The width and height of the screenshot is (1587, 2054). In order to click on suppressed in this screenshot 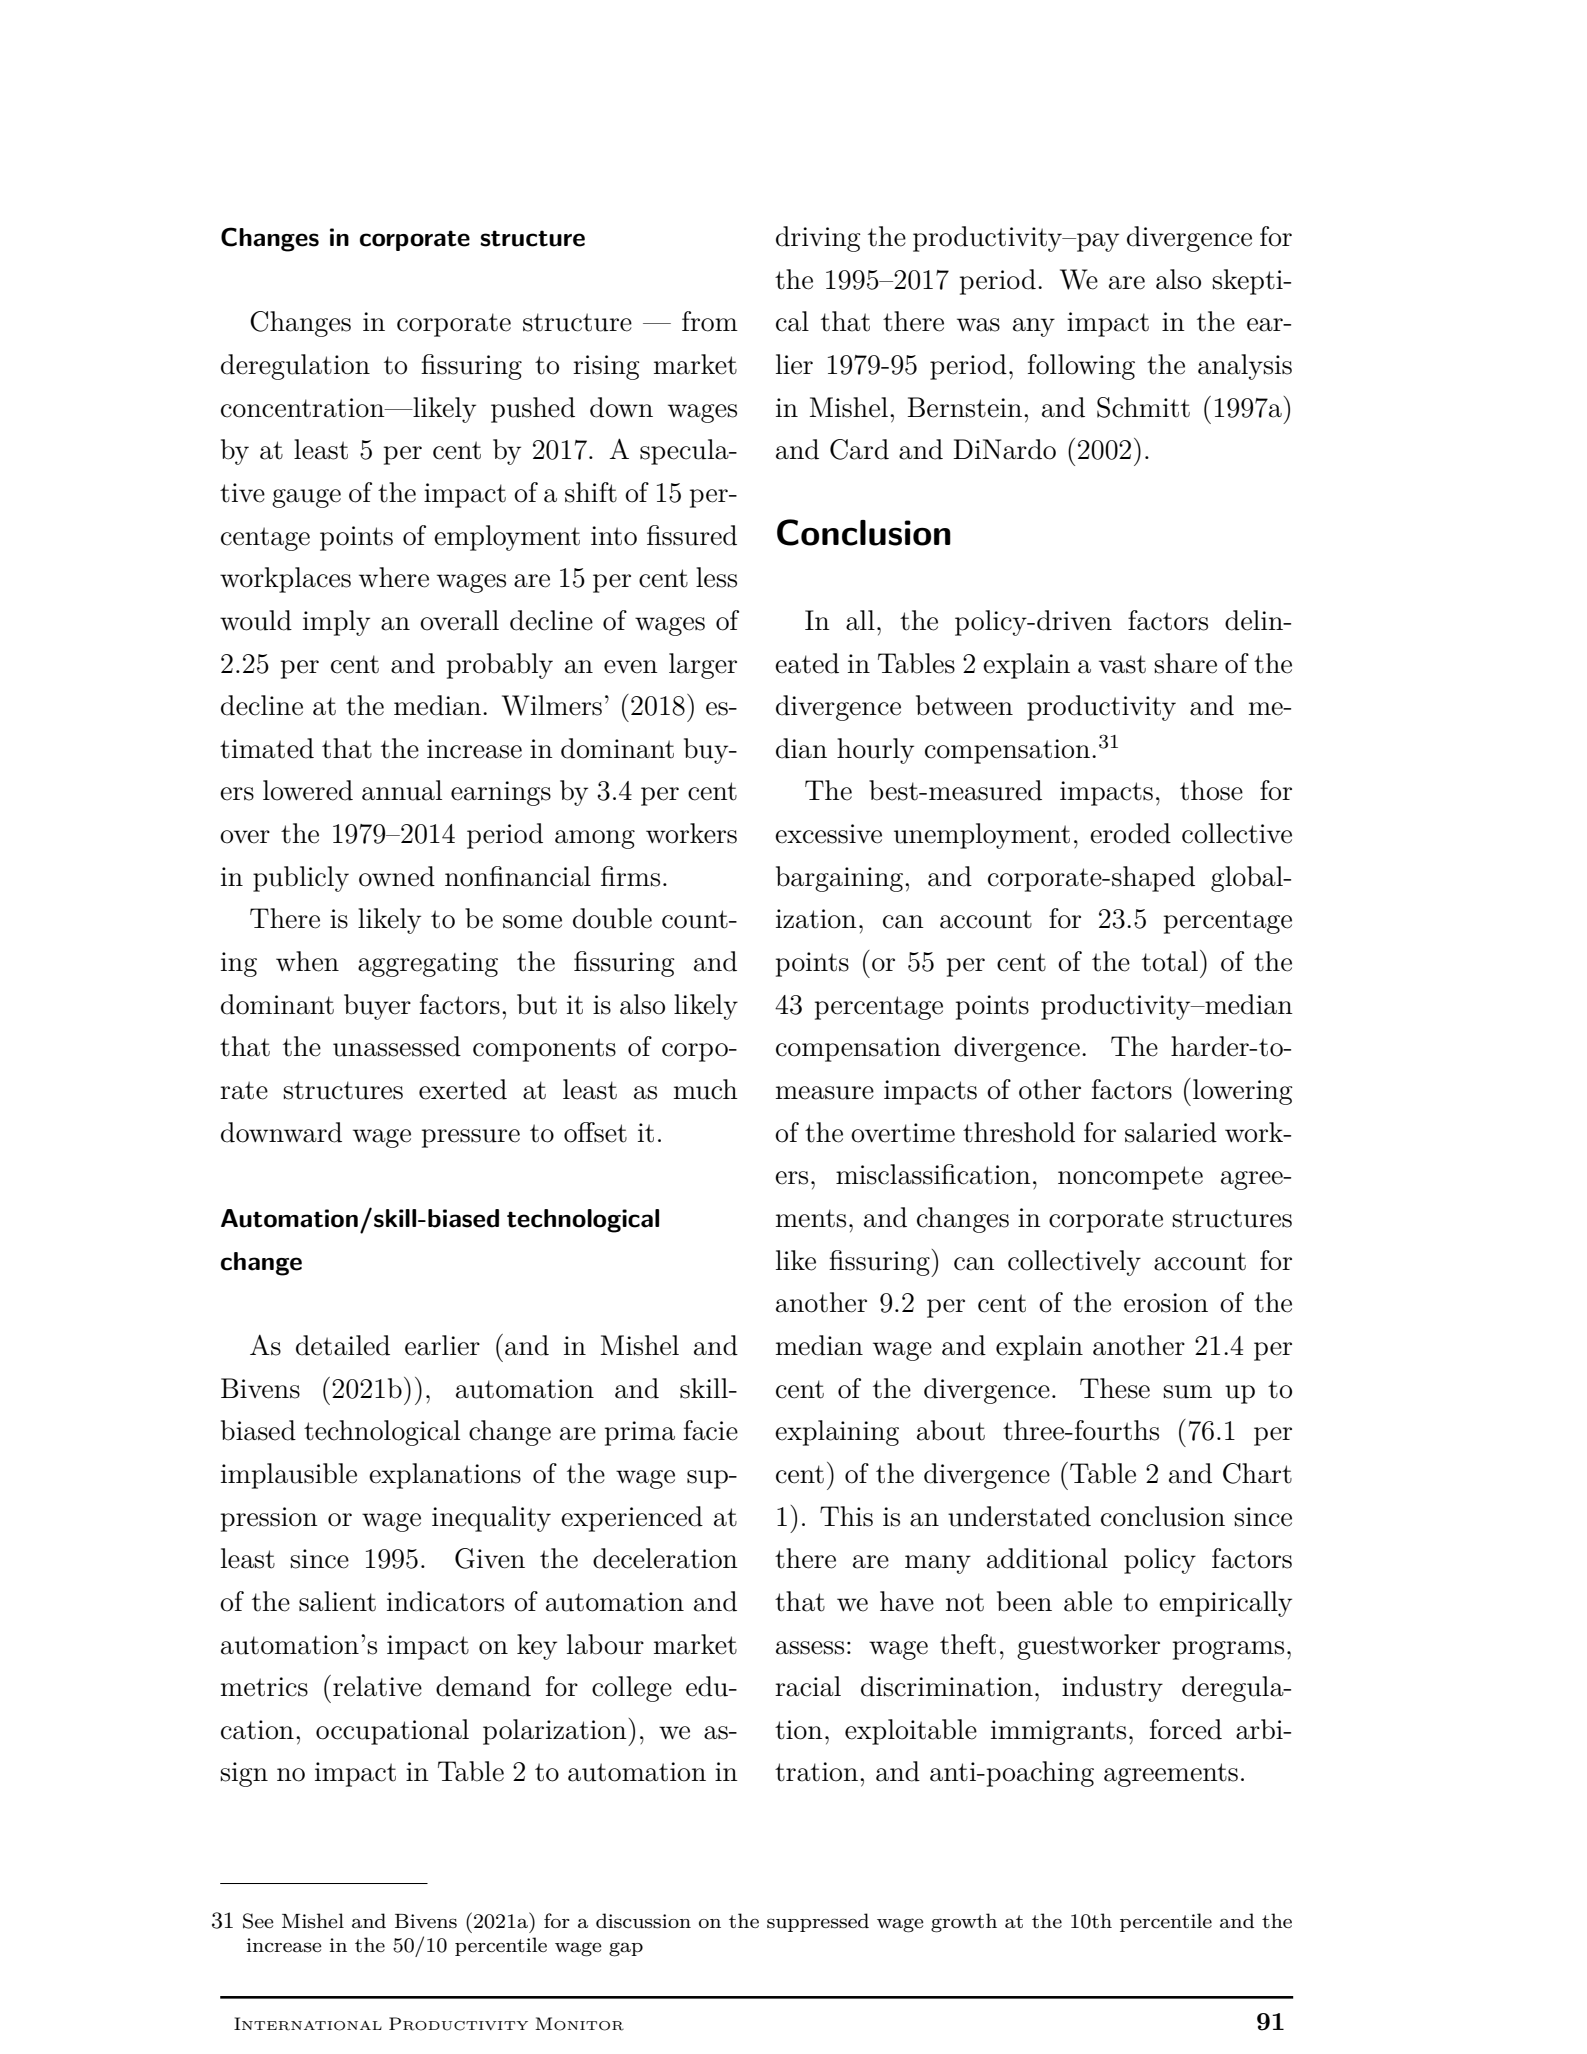, I will do `click(818, 1922)`.
